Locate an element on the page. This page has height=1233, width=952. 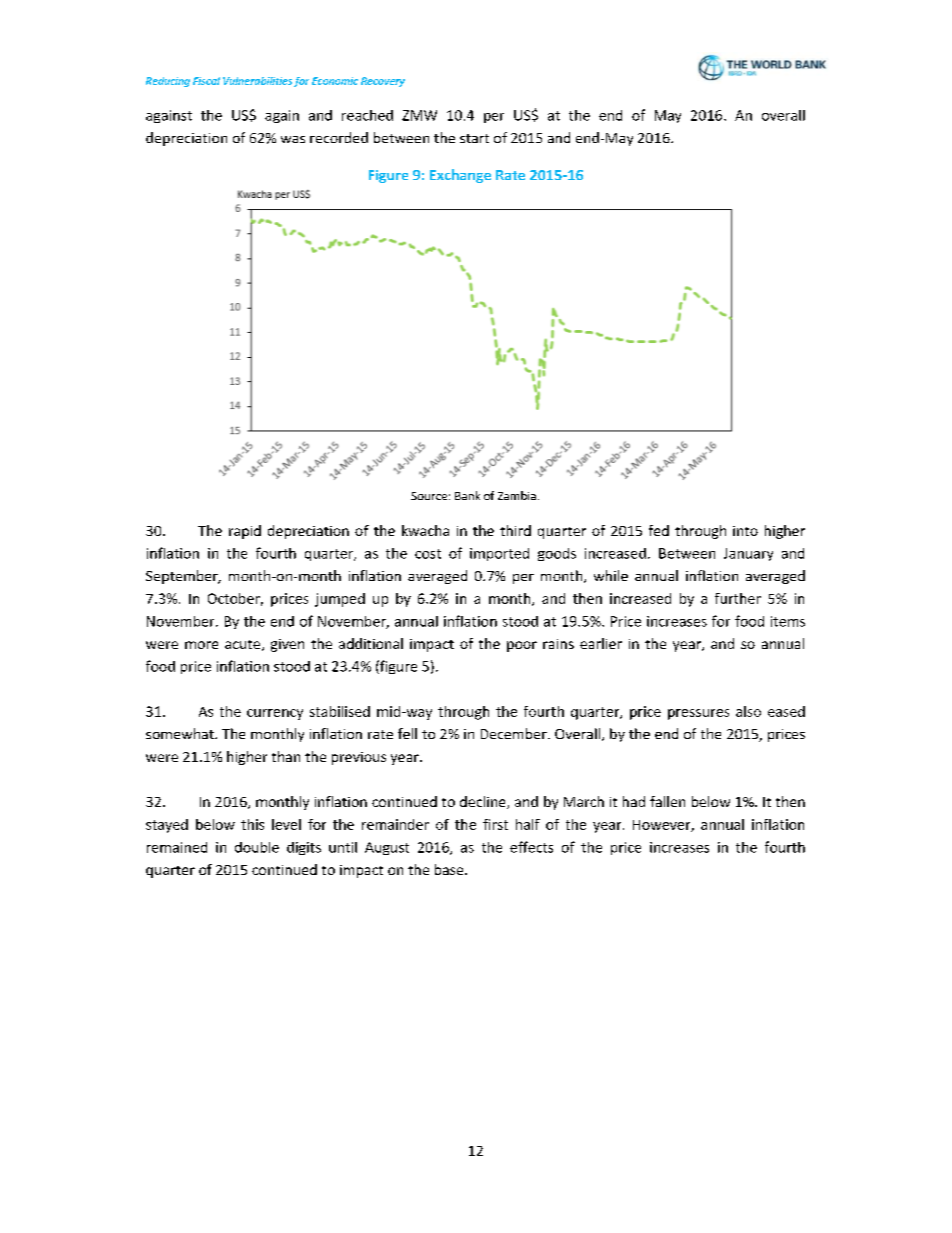
further is located at coordinates (738, 598).
